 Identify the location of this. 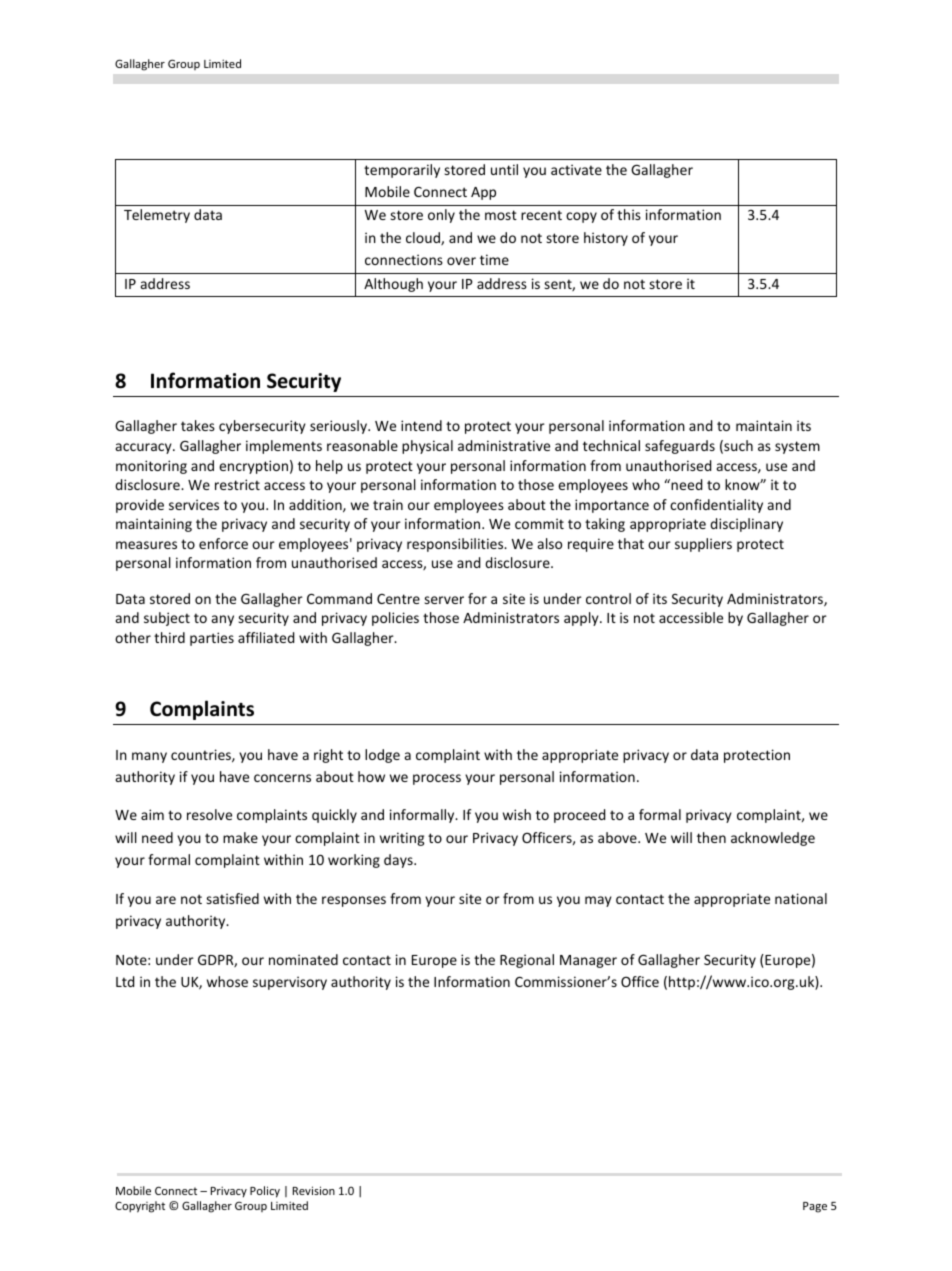
(629, 214).
